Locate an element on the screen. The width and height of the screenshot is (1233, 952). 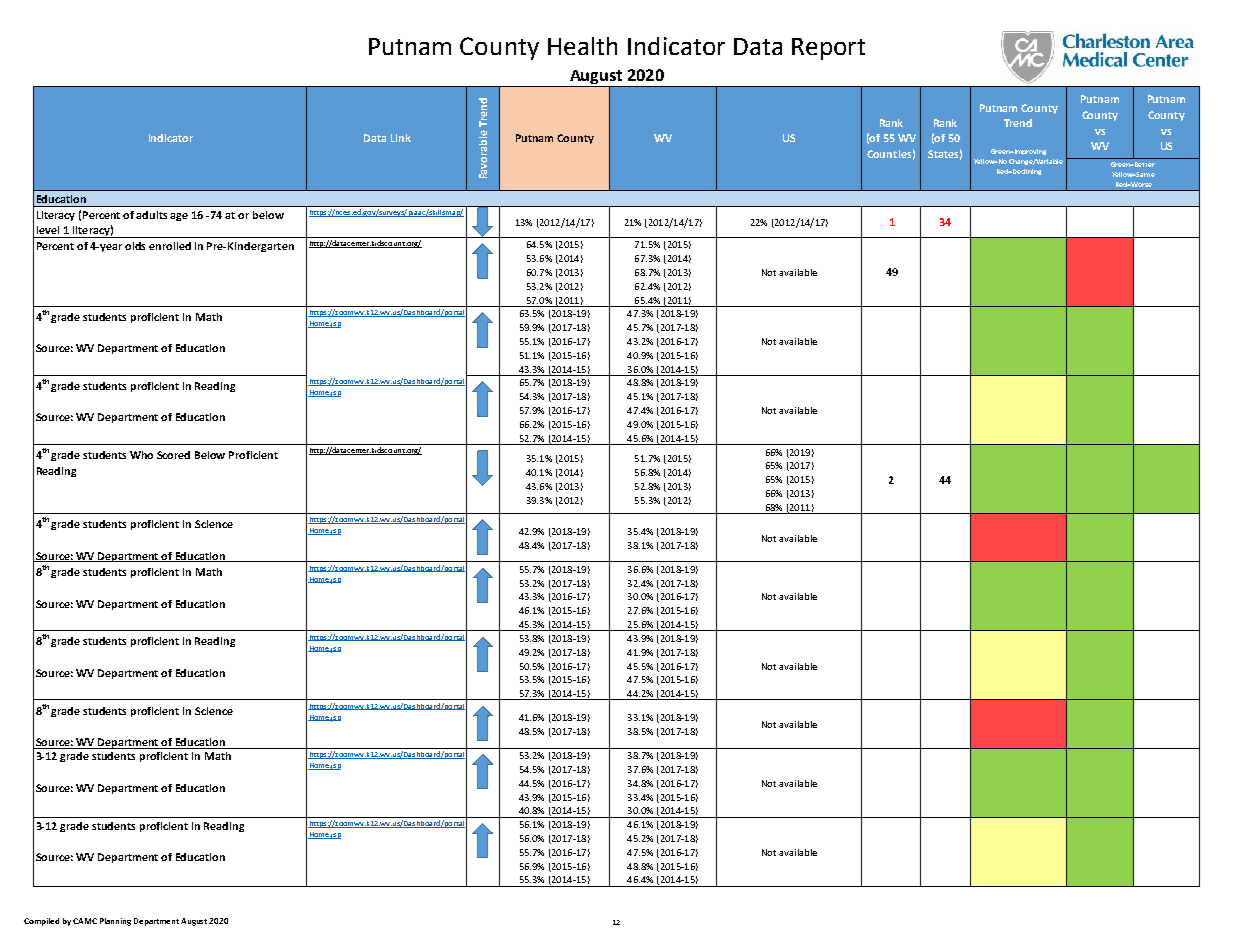
Planning is located at coordinates (115, 922).
